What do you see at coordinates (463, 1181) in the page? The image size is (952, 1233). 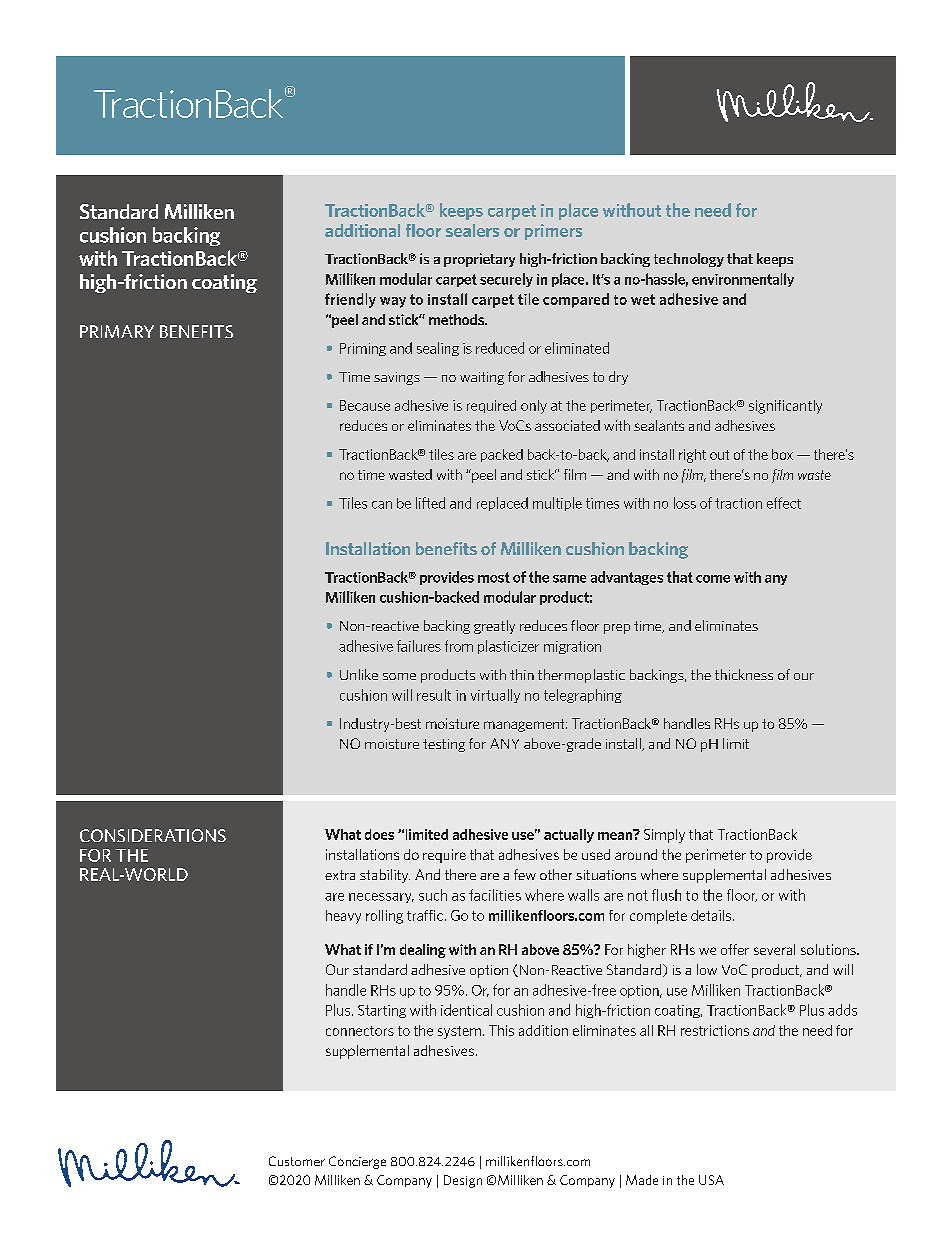 I see `Design` at bounding box center [463, 1181].
